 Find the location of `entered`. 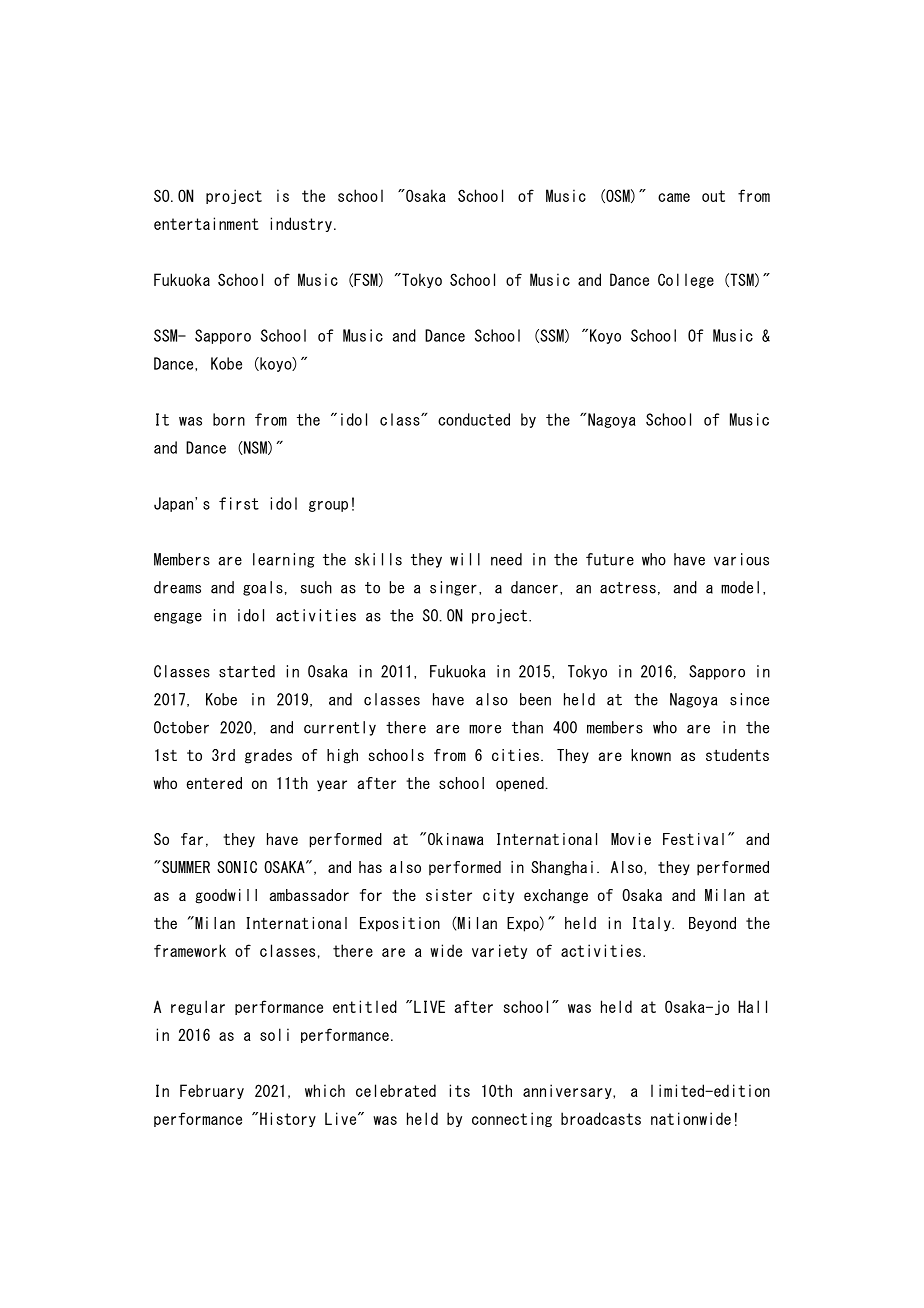

entered is located at coordinates (214, 783).
